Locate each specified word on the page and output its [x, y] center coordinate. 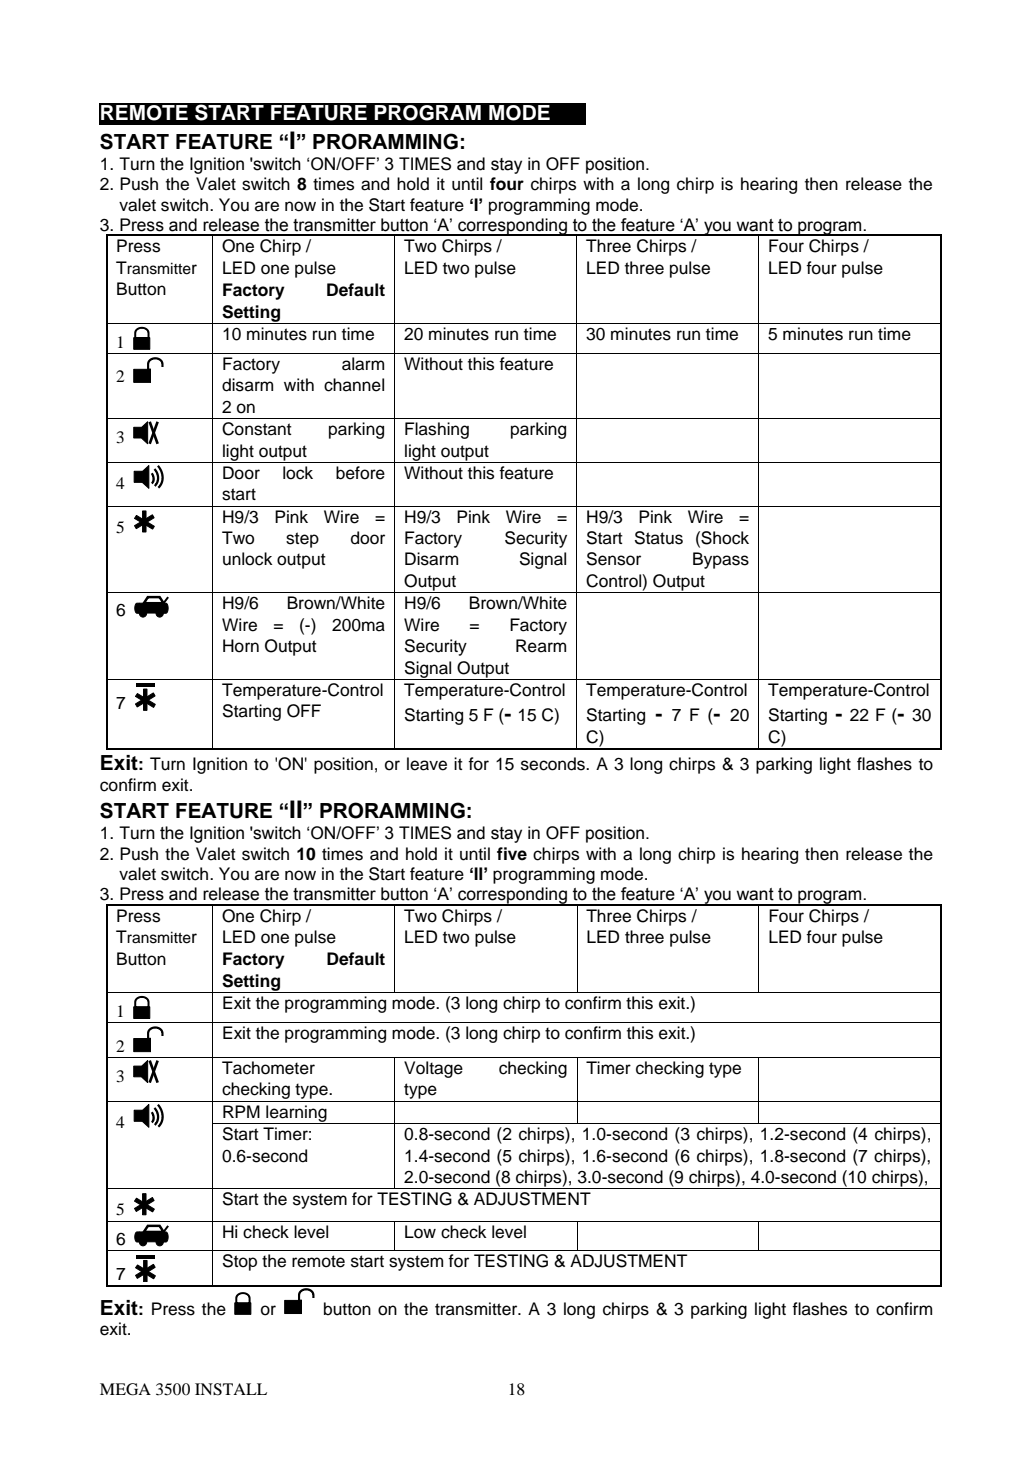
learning [296, 1114]
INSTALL [231, 1389]
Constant [257, 429]
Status [659, 538]
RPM [241, 1111]
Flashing [437, 430]
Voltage [433, 1069]
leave [427, 764]
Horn [241, 646]
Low [420, 1232]
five [512, 854]
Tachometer [268, 1068]
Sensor [614, 559]
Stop [240, 1262]
